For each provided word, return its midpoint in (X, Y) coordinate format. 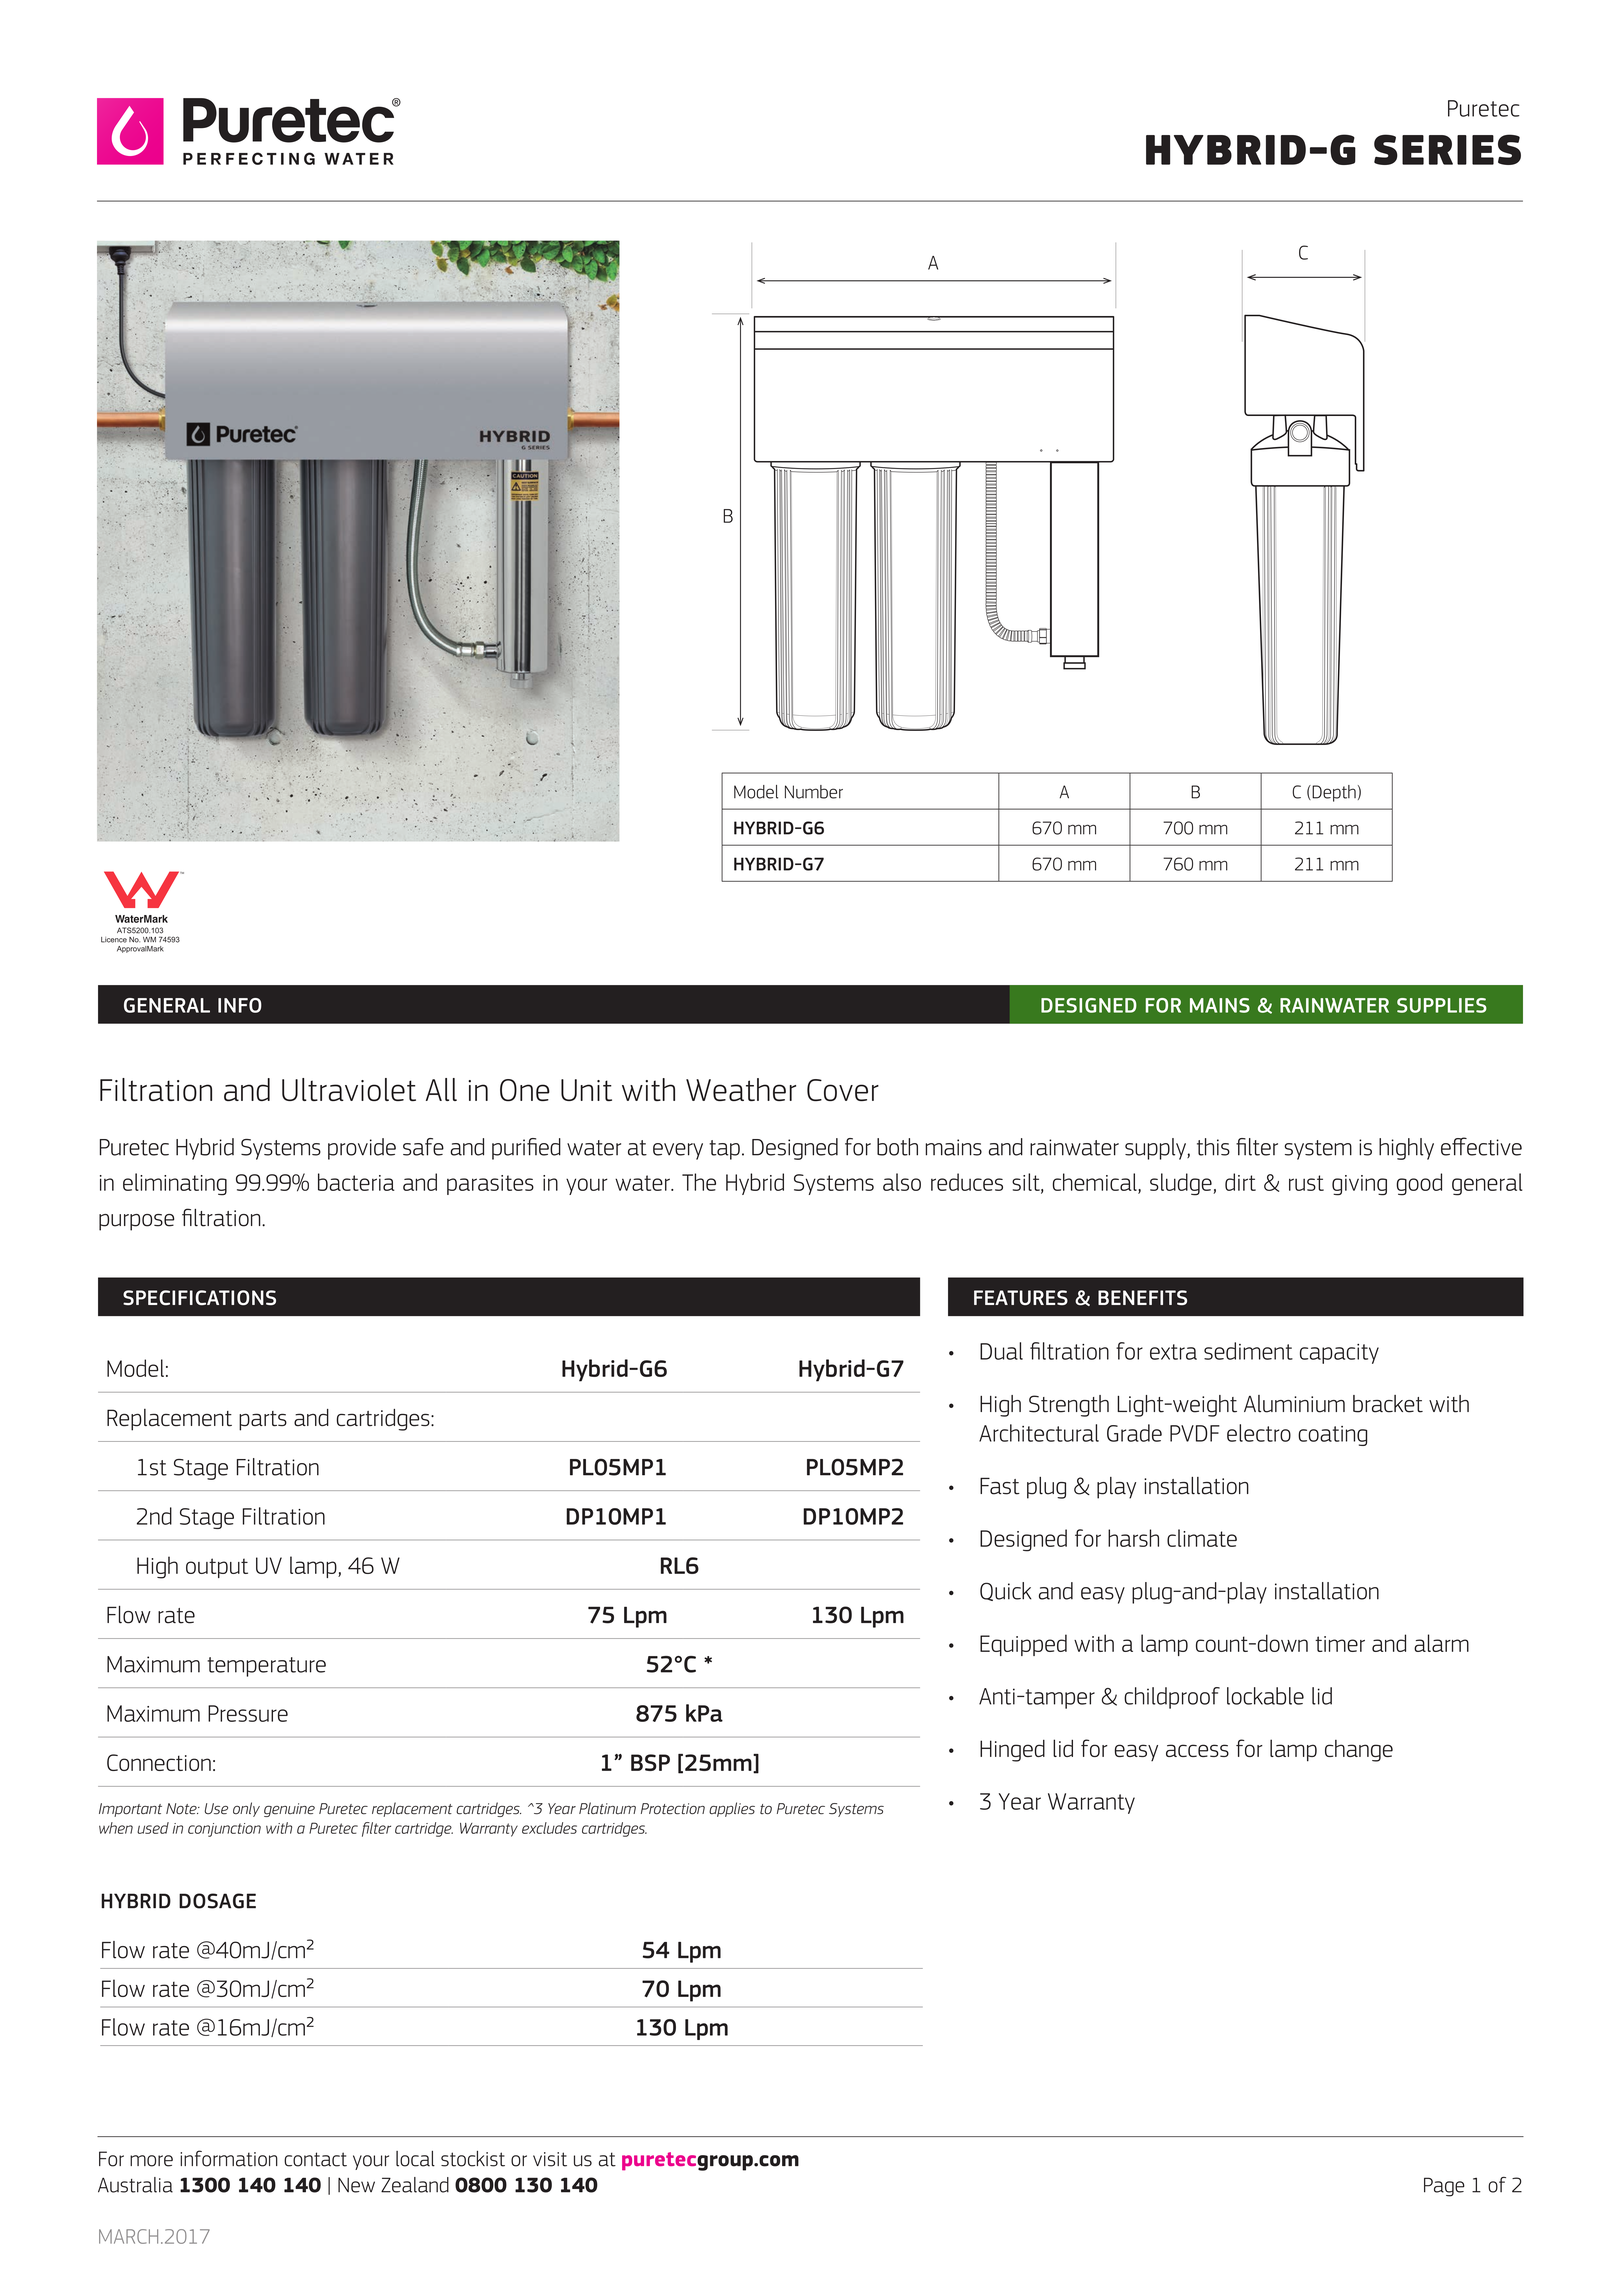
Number (814, 792)
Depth (1333, 793)
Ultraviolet (349, 1089)
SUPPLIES (1442, 1005)
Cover (843, 1090)
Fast (1000, 1486)
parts (263, 1421)
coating (1332, 1436)
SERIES (1447, 149)
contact (315, 2159)
